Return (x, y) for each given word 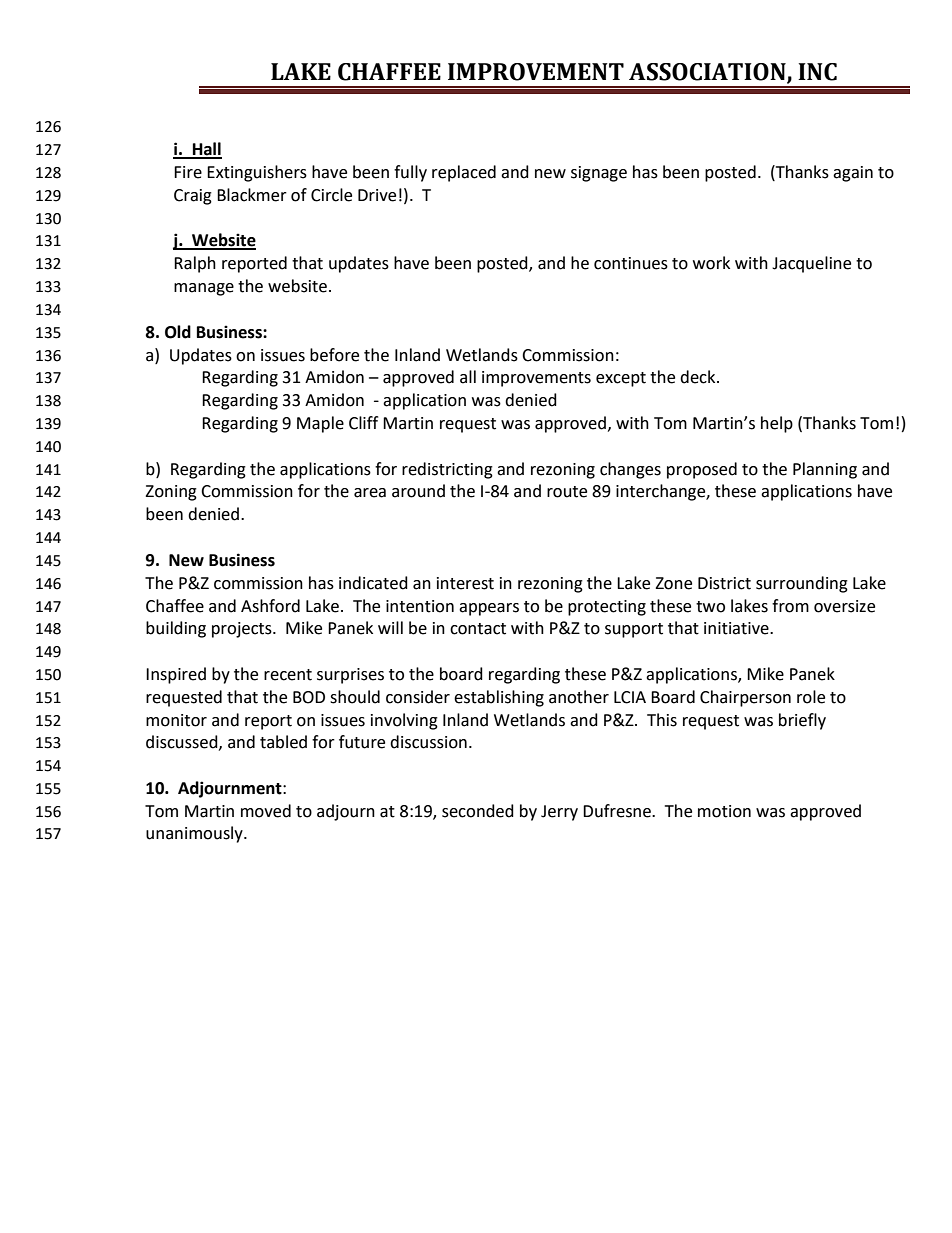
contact (478, 629)
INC (817, 72)
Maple (320, 424)
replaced (464, 173)
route (567, 492)
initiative (737, 628)
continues (631, 263)
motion (724, 811)
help (777, 424)
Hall (206, 150)
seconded (478, 811)
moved (266, 811)
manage (204, 289)
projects (243, 630)
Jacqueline (811, 264)
